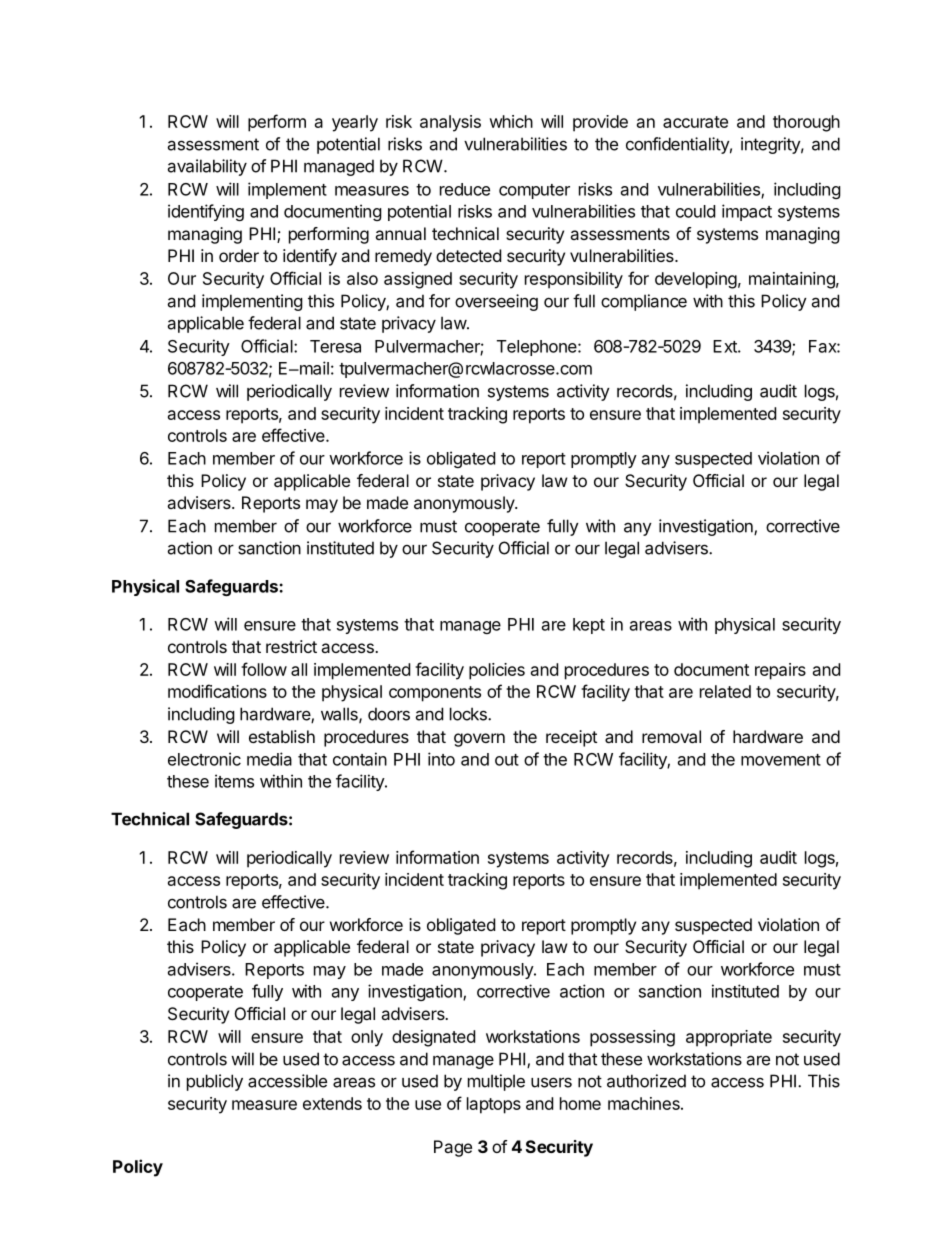 The height and width of the page is (1233, 952). I want to click on restrict, so click(291, 646).
